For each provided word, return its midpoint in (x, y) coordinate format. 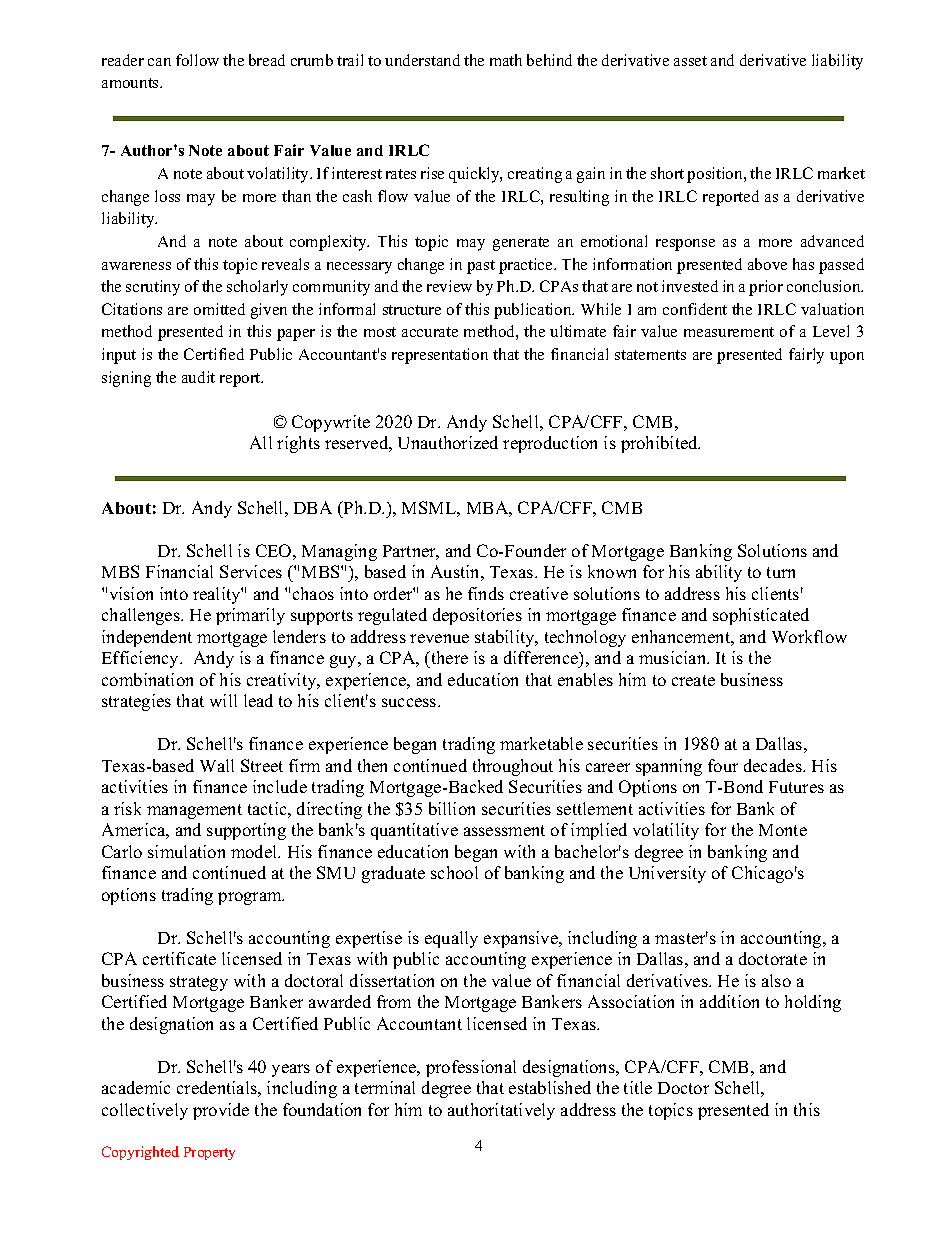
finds (486, 593)
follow (197, 60)
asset (690, 61)
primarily (250, 616)
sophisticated (761, 616)
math (506, 60)
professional (471, 1068)
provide (221, 1111)
